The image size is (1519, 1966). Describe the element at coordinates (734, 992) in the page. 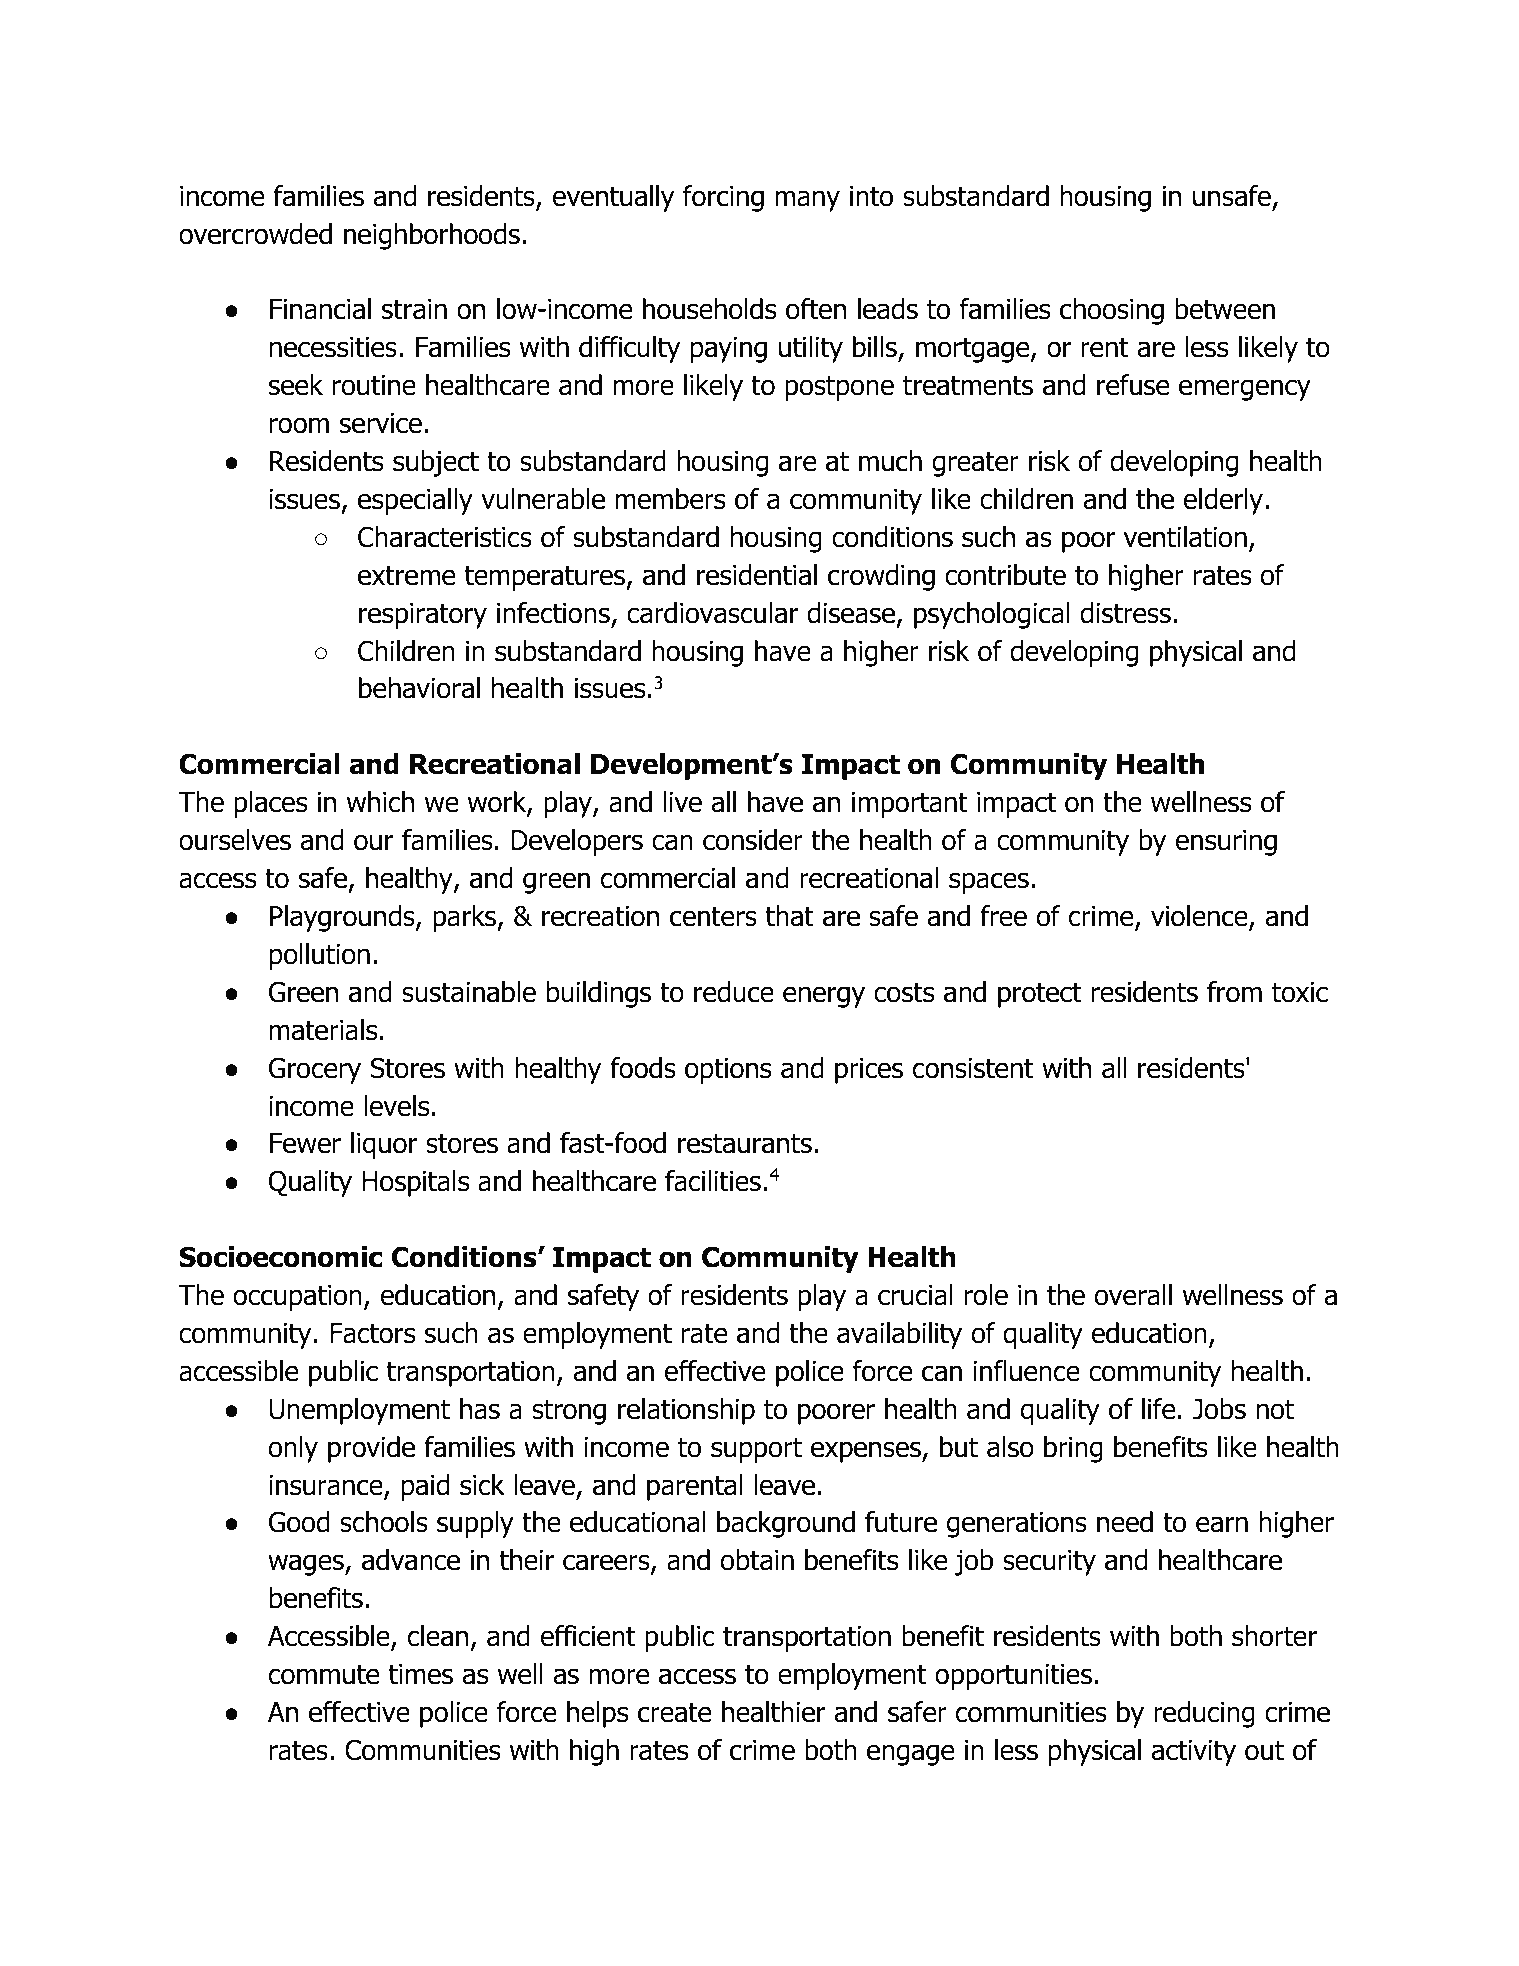

I see `reduce` at that location.
